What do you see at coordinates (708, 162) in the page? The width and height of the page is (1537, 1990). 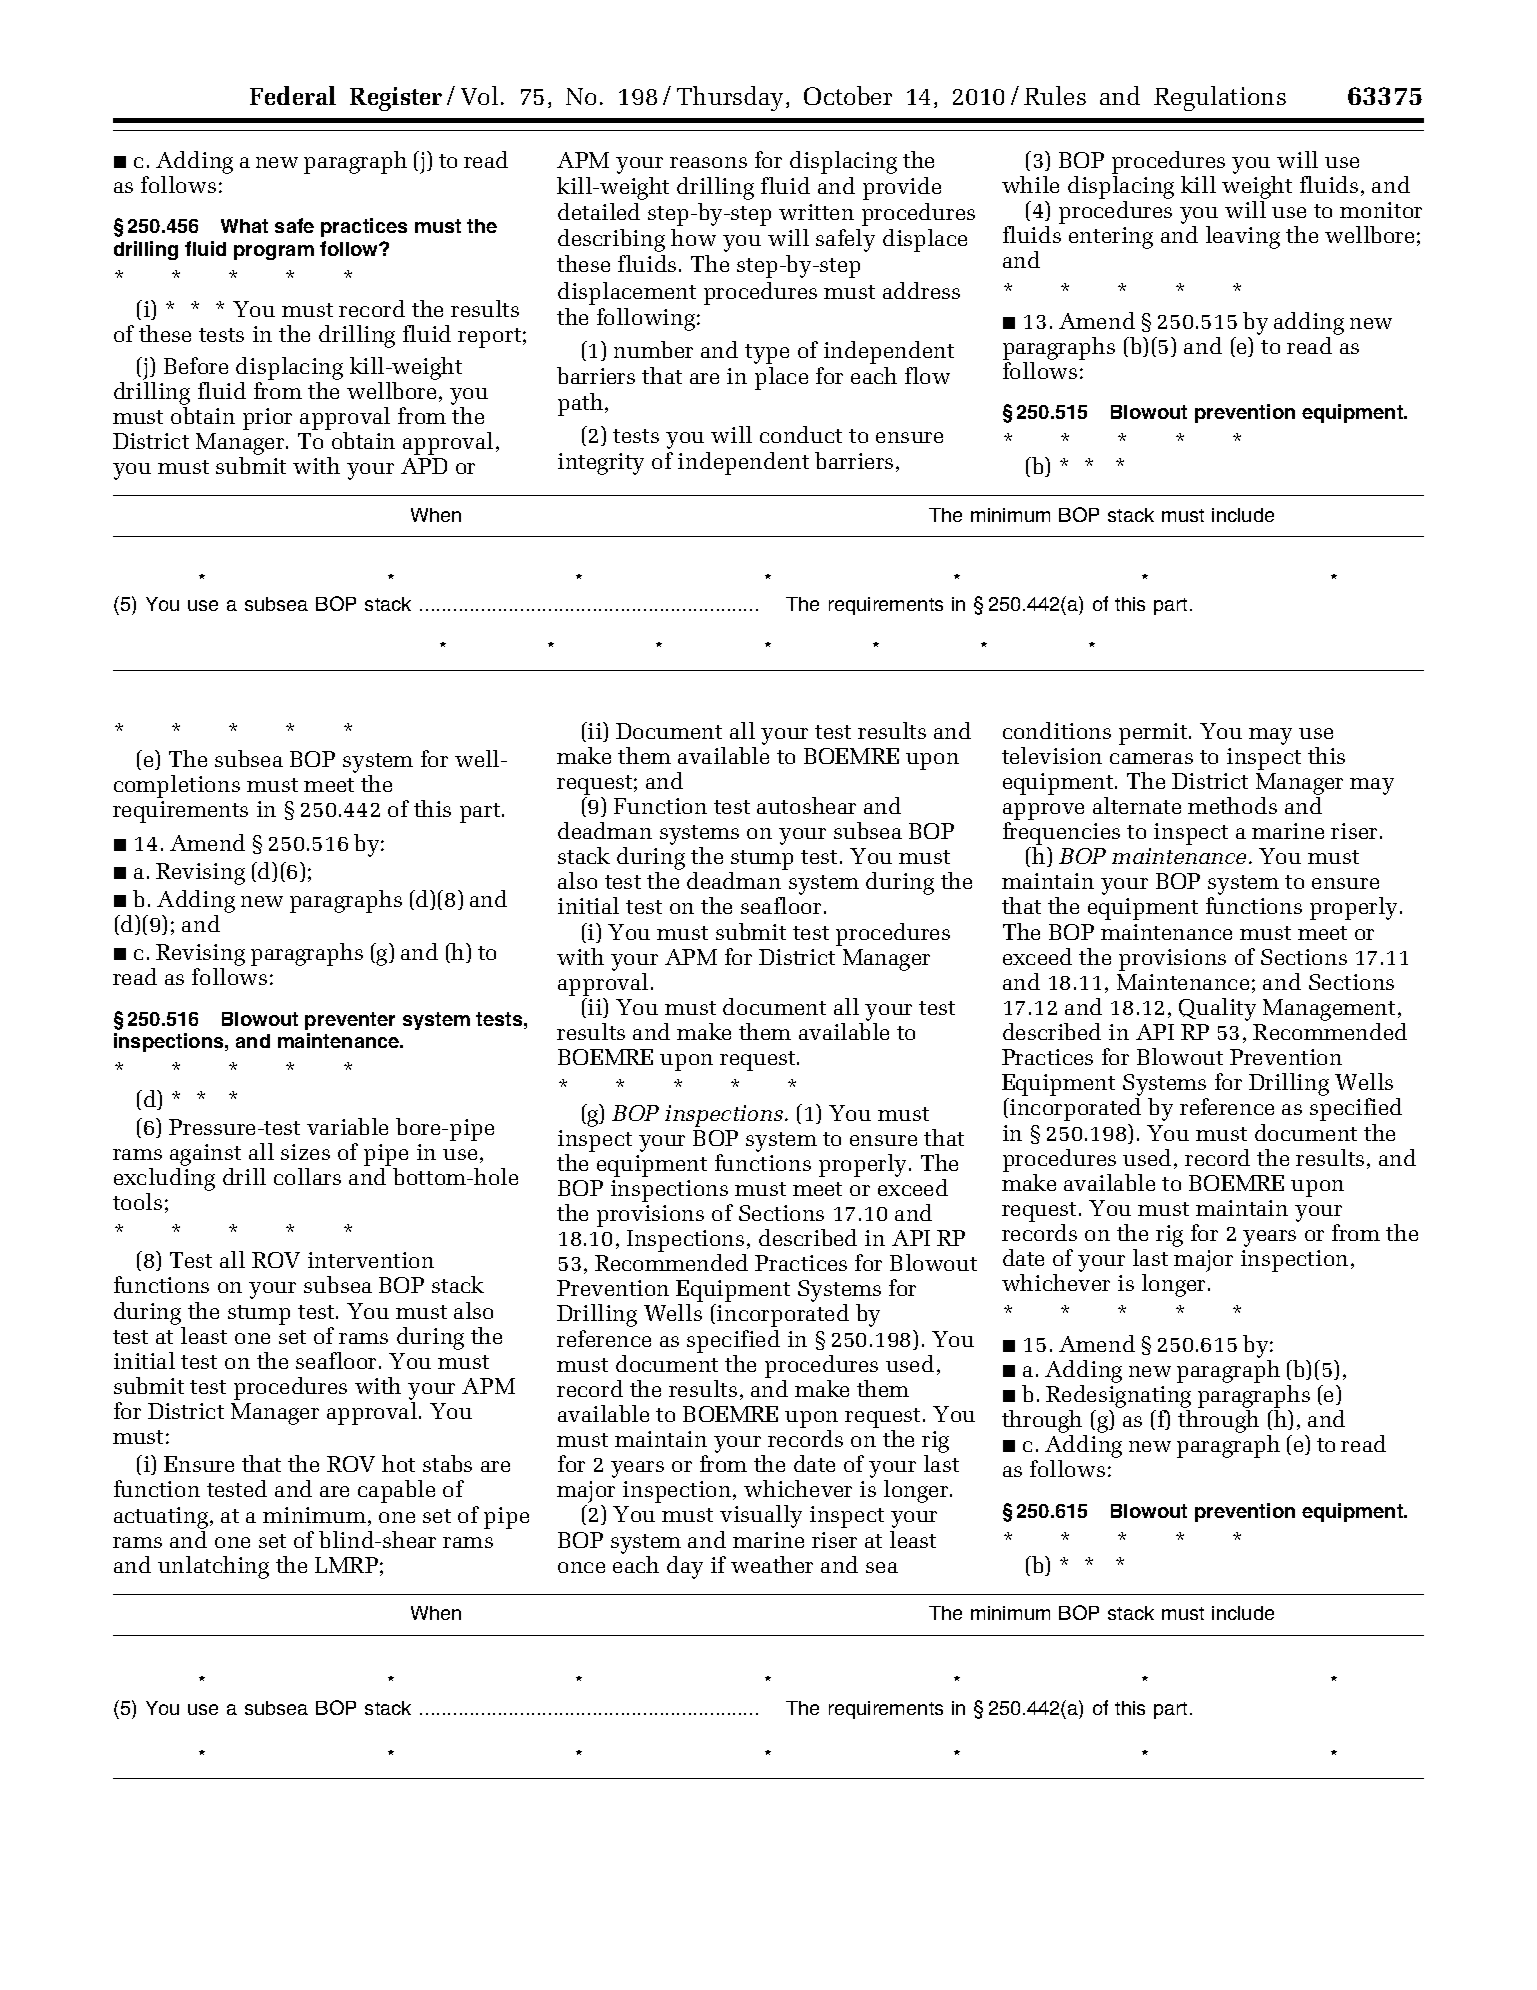 I see `reasons` at bounding box center [708, 162].
